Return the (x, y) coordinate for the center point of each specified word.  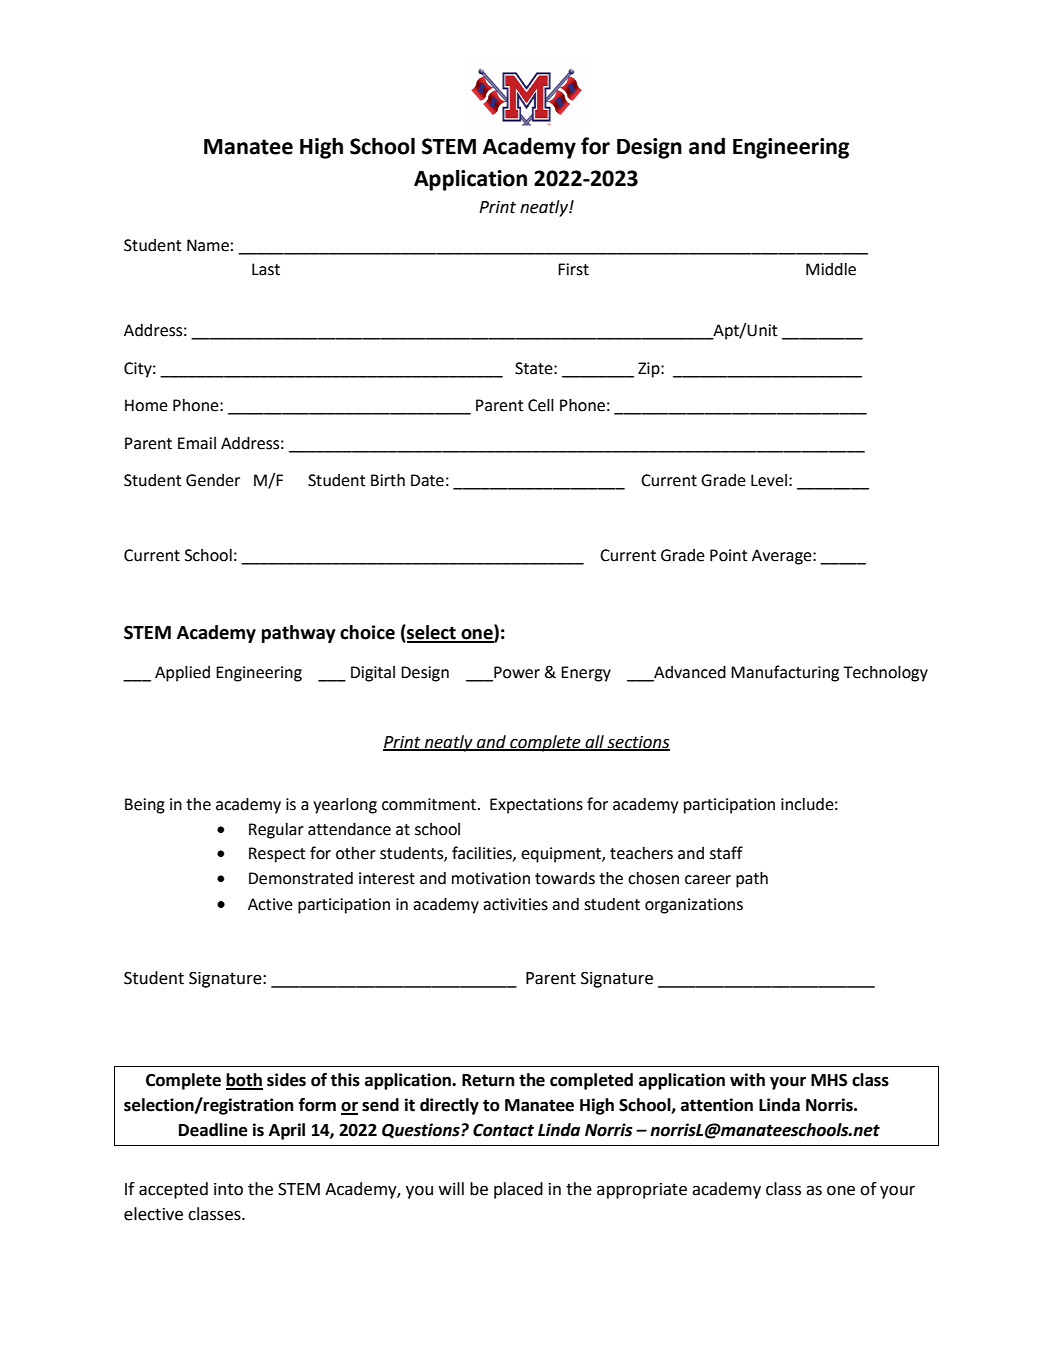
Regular (276, 831)
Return (488, 1080)
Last (266, 269)
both (244, 1081)
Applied (182, 674)
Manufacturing (785, 673)
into (228, 1189)
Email (197, 443)
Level (769, 480)
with (747, 1080)
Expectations (536, 806)
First (573, 269)
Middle (831, 269)
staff (726, 853)
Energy (586, 674)
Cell (541, 405)
